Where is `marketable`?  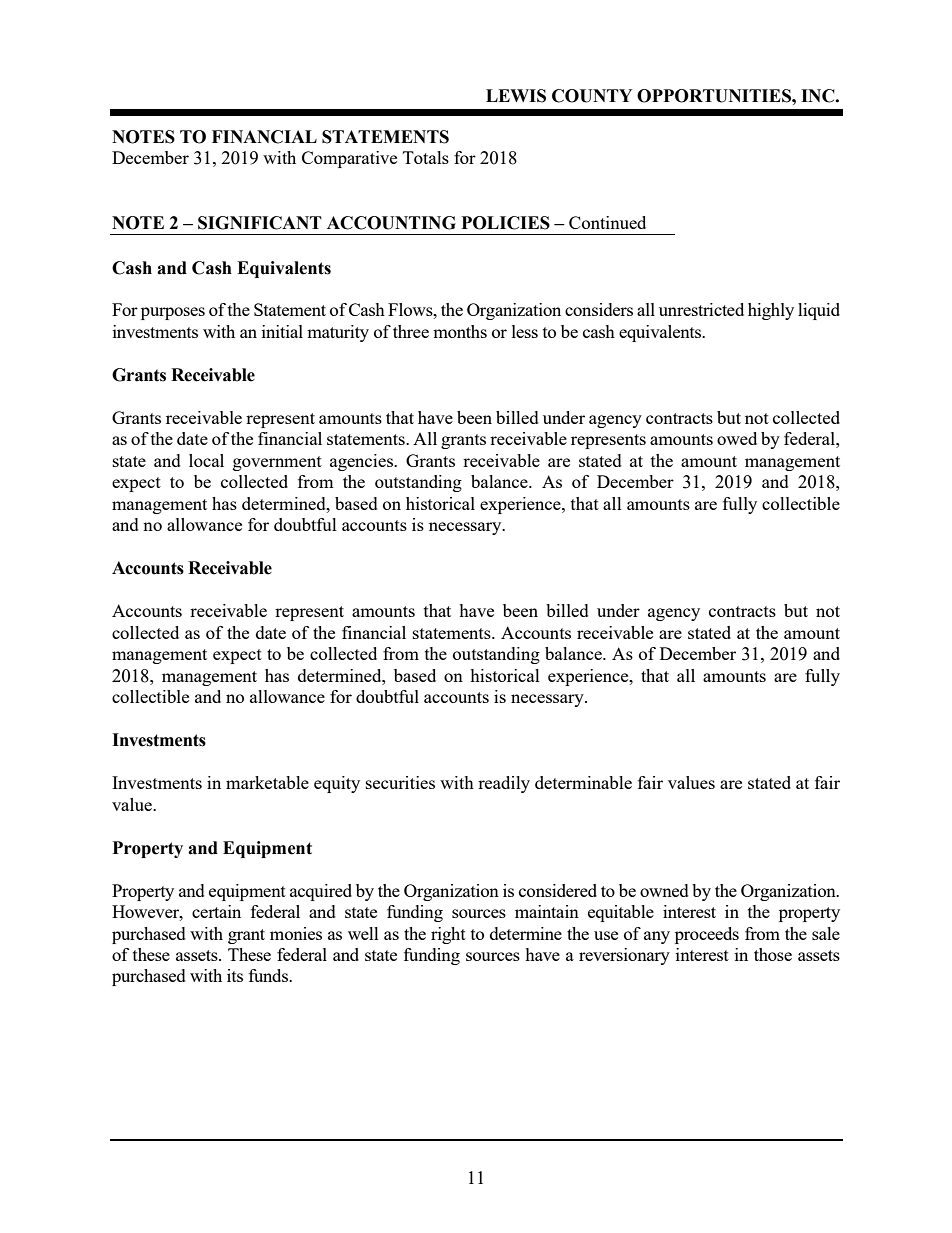 marketable is located at coordinates (267, 782).
